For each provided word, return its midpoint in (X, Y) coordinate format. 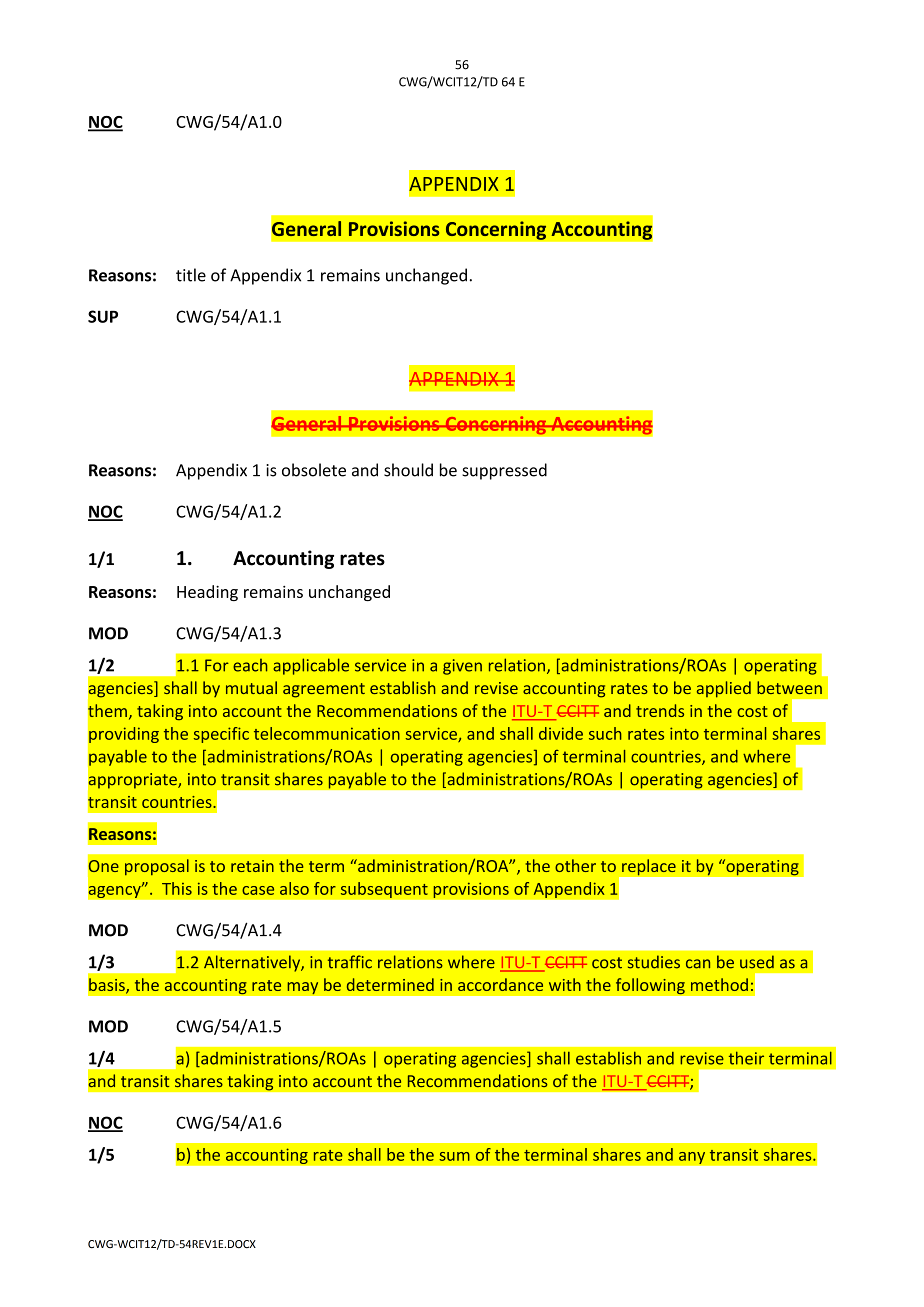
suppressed (504, 471)
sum (454, 1156)
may (303, 988)
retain (252, 866)
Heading (207, 593)
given (462, 667)
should (408, 470)
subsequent (384, 890)
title (191, 275)
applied (724, 689)
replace (649, 867)
